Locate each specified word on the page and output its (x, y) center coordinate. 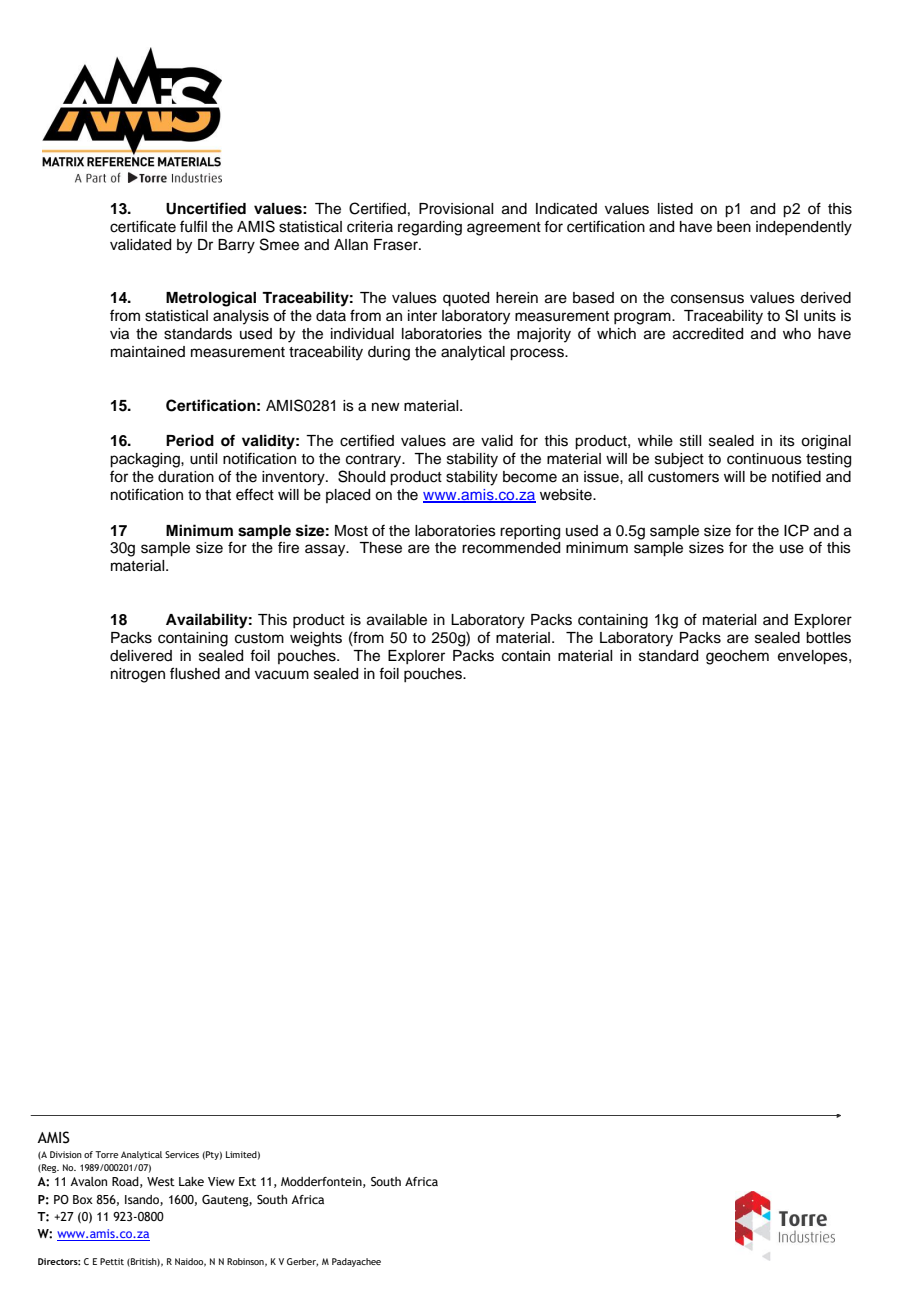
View (221, 1181)
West (161, 1181)
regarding (430, 228)
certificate (143, 226)
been (734, 227)
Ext (247, 1181)
